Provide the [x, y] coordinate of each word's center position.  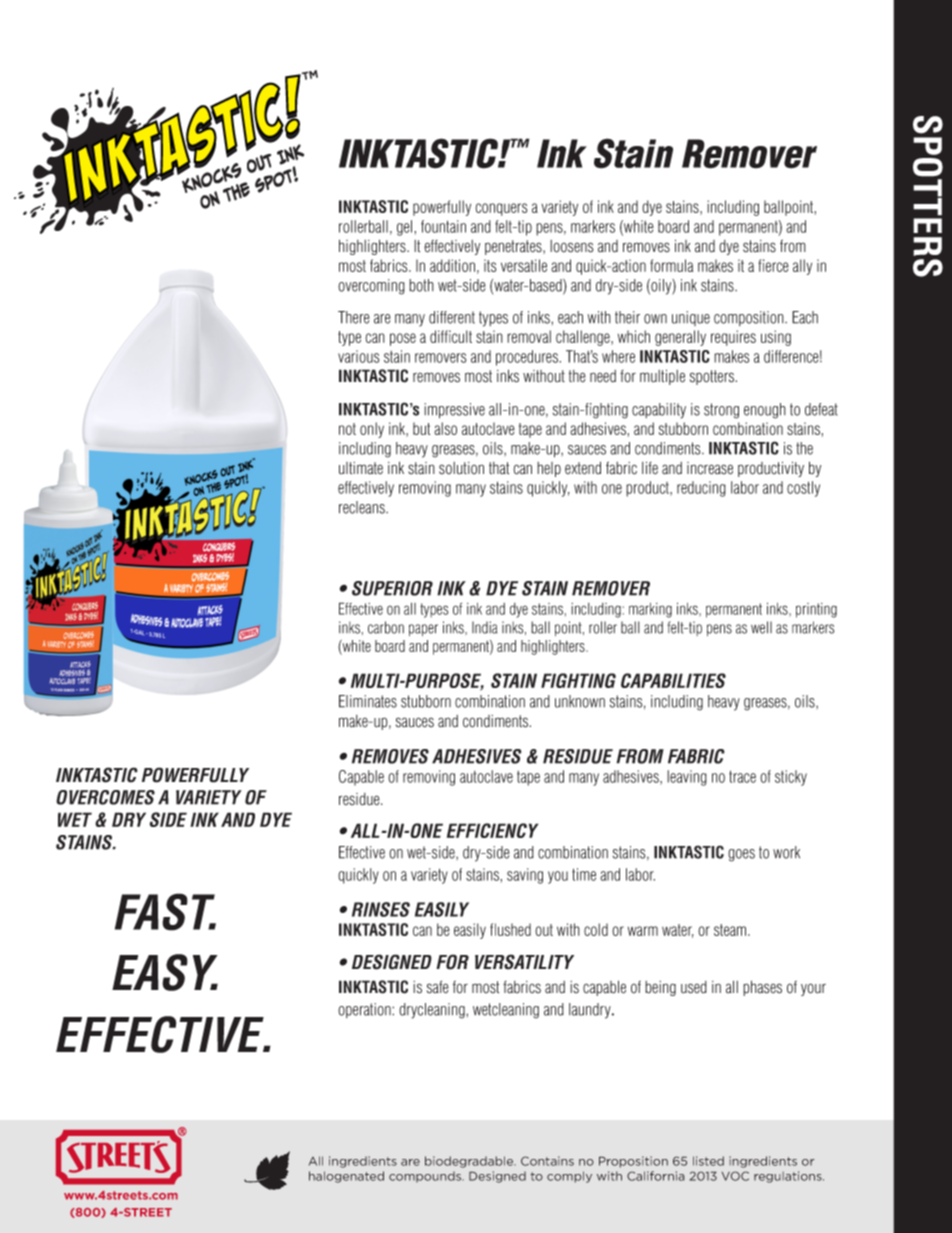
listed [708, 1161]
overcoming [371, 287]
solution [461, 468]
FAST [165, 912]
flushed [510, 929]
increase [710, 468]
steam [731, 930]
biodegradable [470, 1162]
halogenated [346, 1177]
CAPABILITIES [673, 680]
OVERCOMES [105, 797]
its [490, 265]
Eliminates [368, 701]
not [347, 429]
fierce [773, 265]
